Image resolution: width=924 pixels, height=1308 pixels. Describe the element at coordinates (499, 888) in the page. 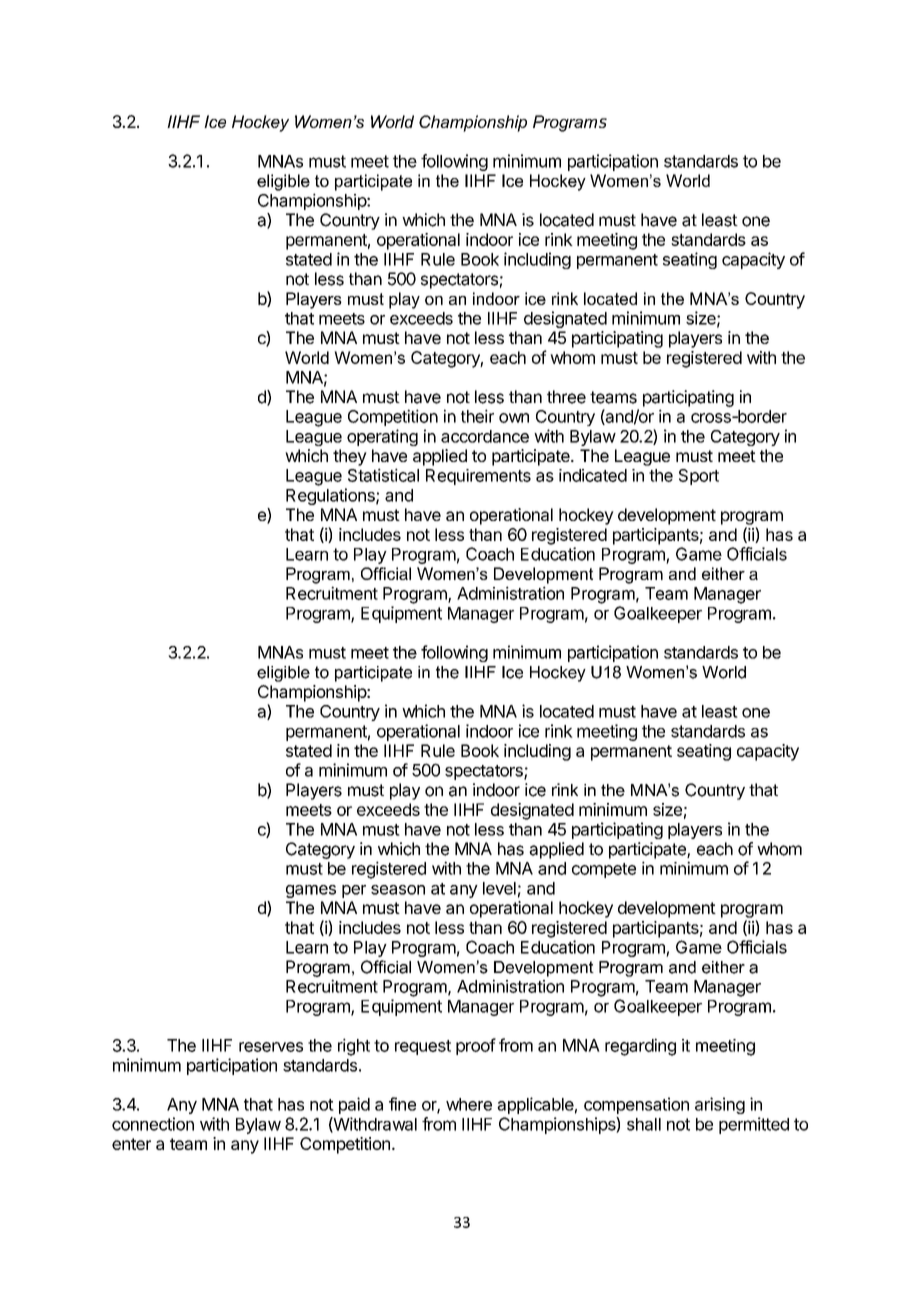

I see `level` at that location.
